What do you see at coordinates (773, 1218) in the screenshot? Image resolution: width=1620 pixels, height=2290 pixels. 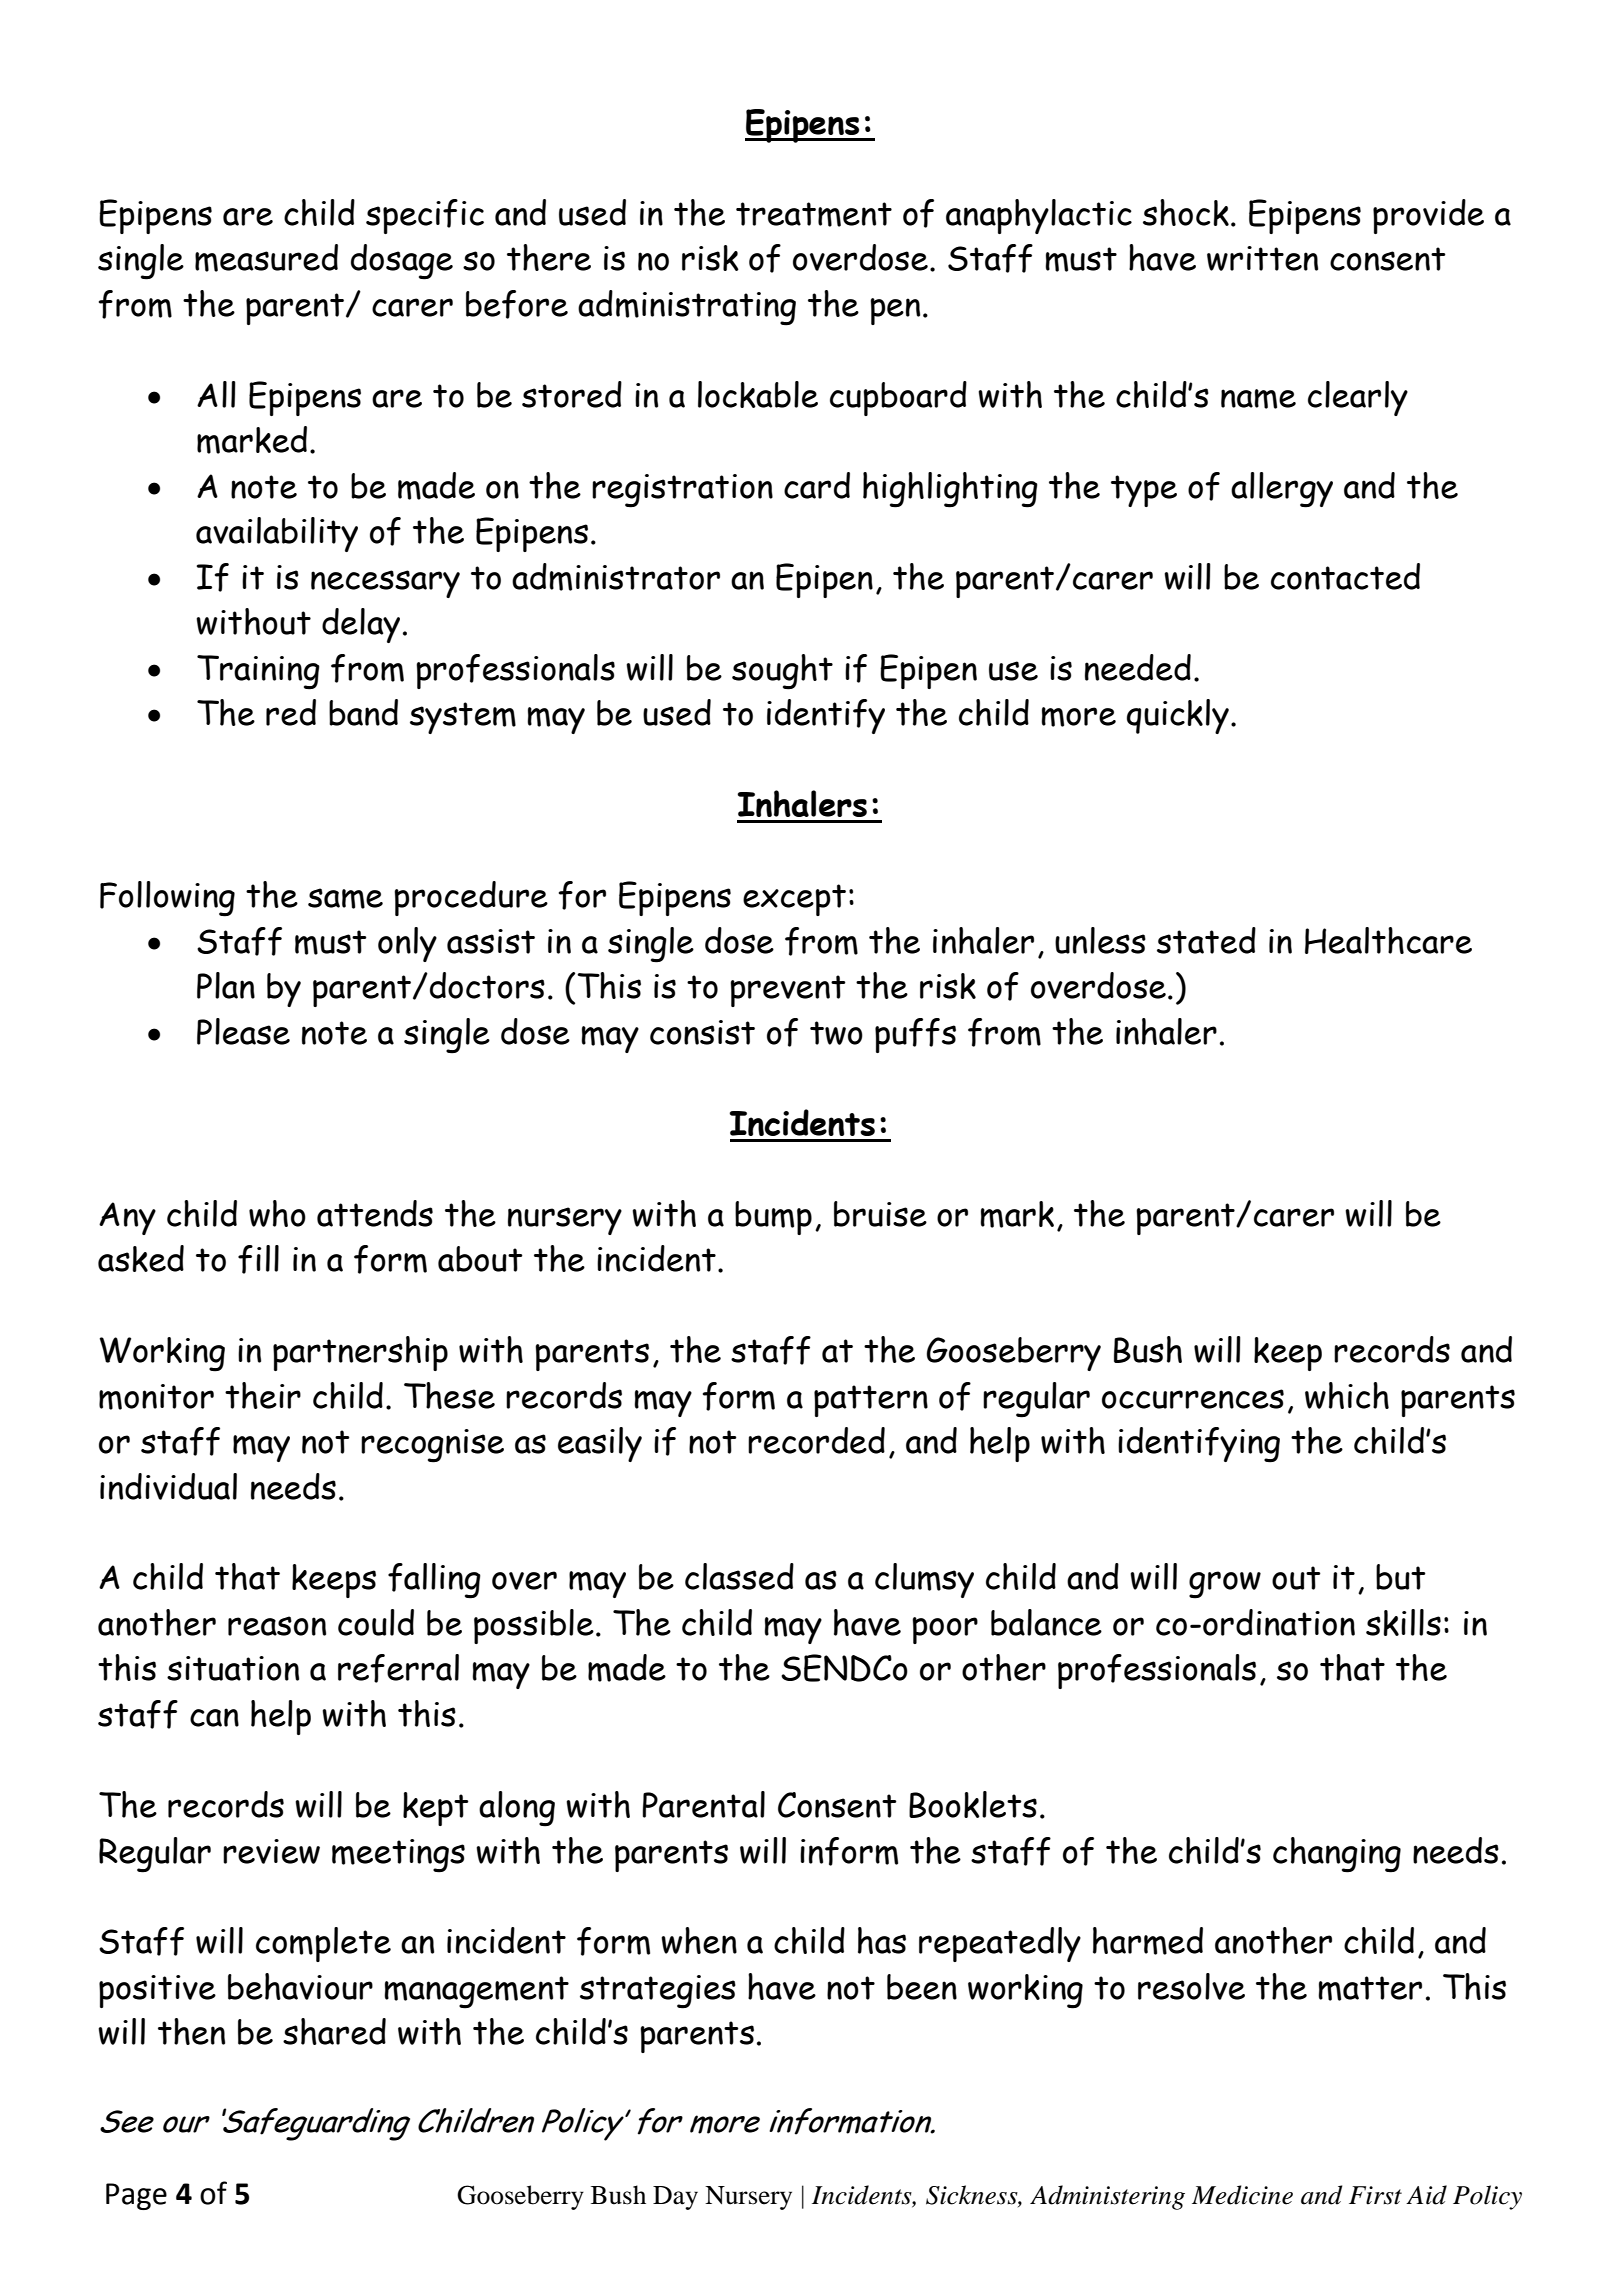 I see `bump` at bounding box center [773, 1218].
